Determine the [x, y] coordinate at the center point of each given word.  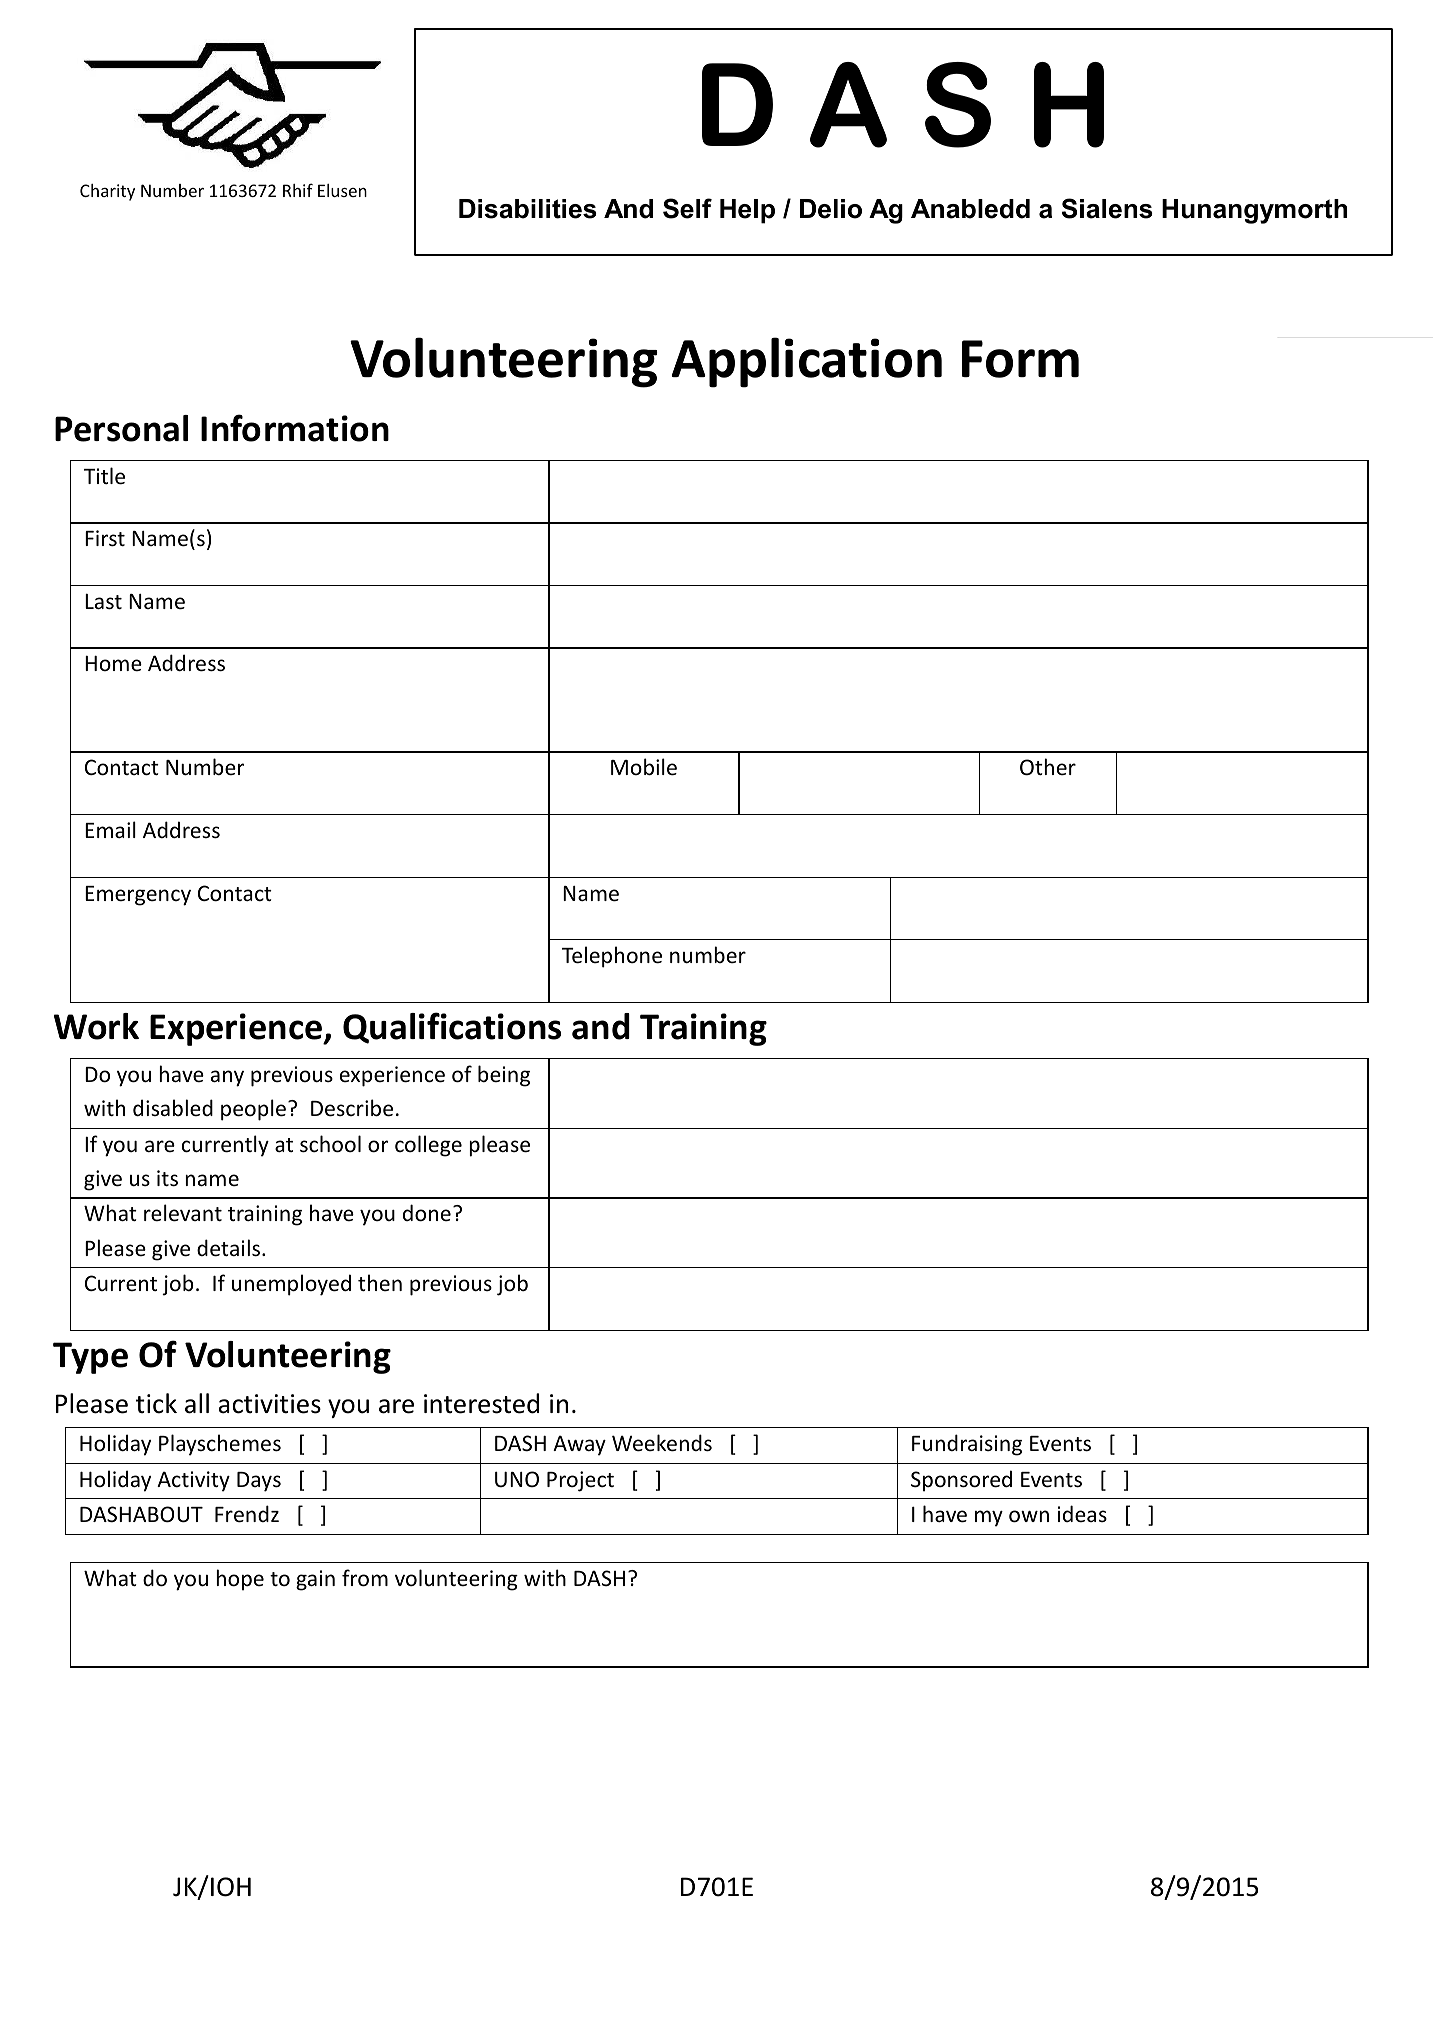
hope [240, 1580]
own [1029, 1516]
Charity [107, 192]
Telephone [612, 957]
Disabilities [528, 209]
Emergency [138, 896]
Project [580, 1481]
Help [747, 211]
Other [1048, 767]
